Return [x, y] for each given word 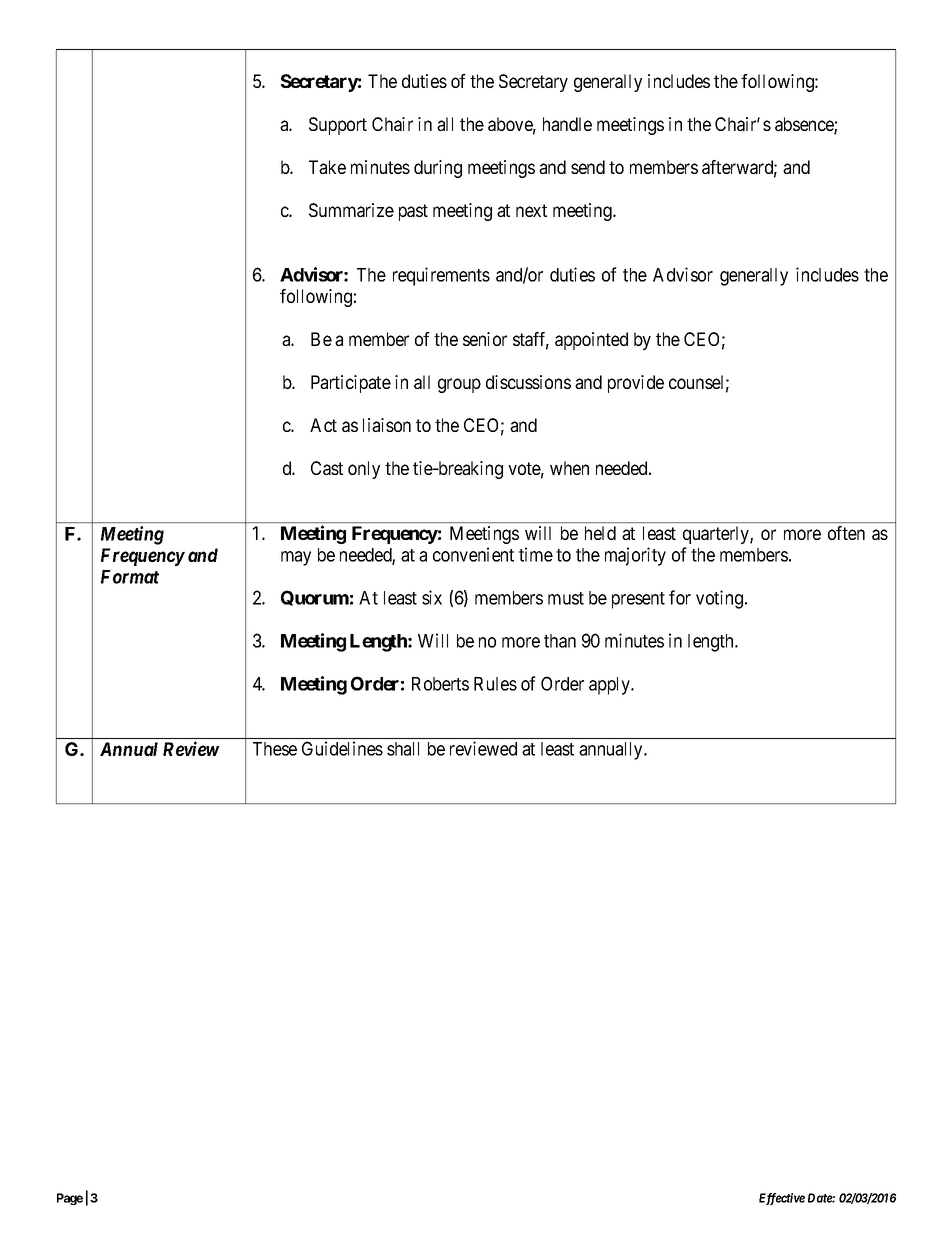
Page [70, 1199]
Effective [782, 1199]
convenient [473, 554]
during [438, 169]
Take [327, 167]
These [275, 749]
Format [130, 577]
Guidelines [342, 748]
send [588, 167]
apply [610, 686]
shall [403, 749]
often [846, 533]
